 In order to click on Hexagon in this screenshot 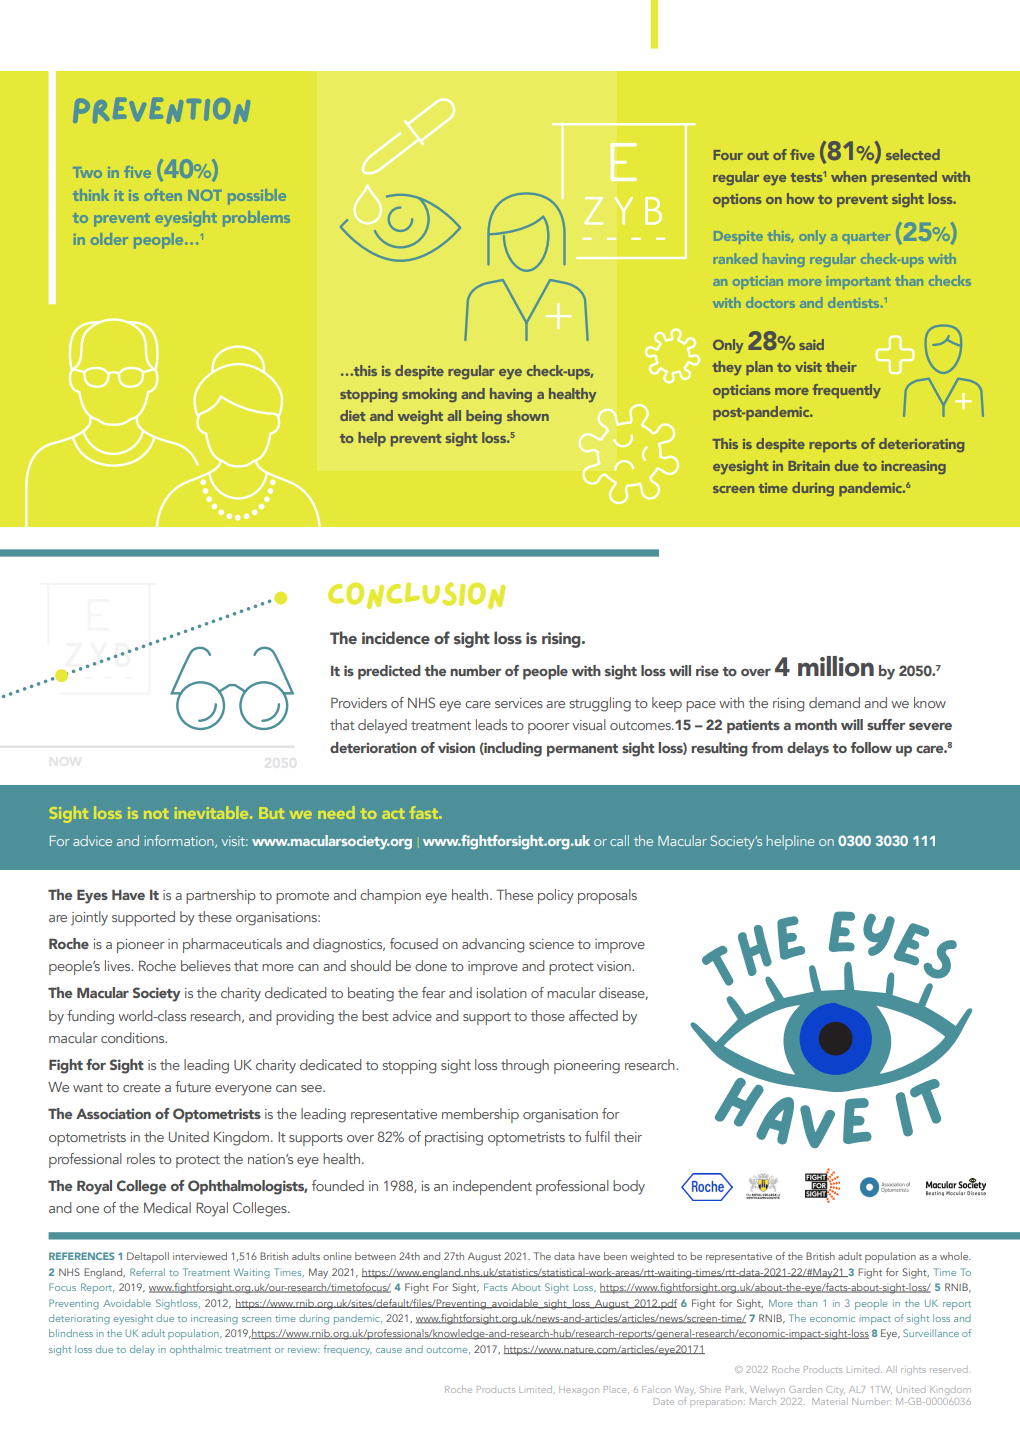, I will do `click(579, 1390)`.
